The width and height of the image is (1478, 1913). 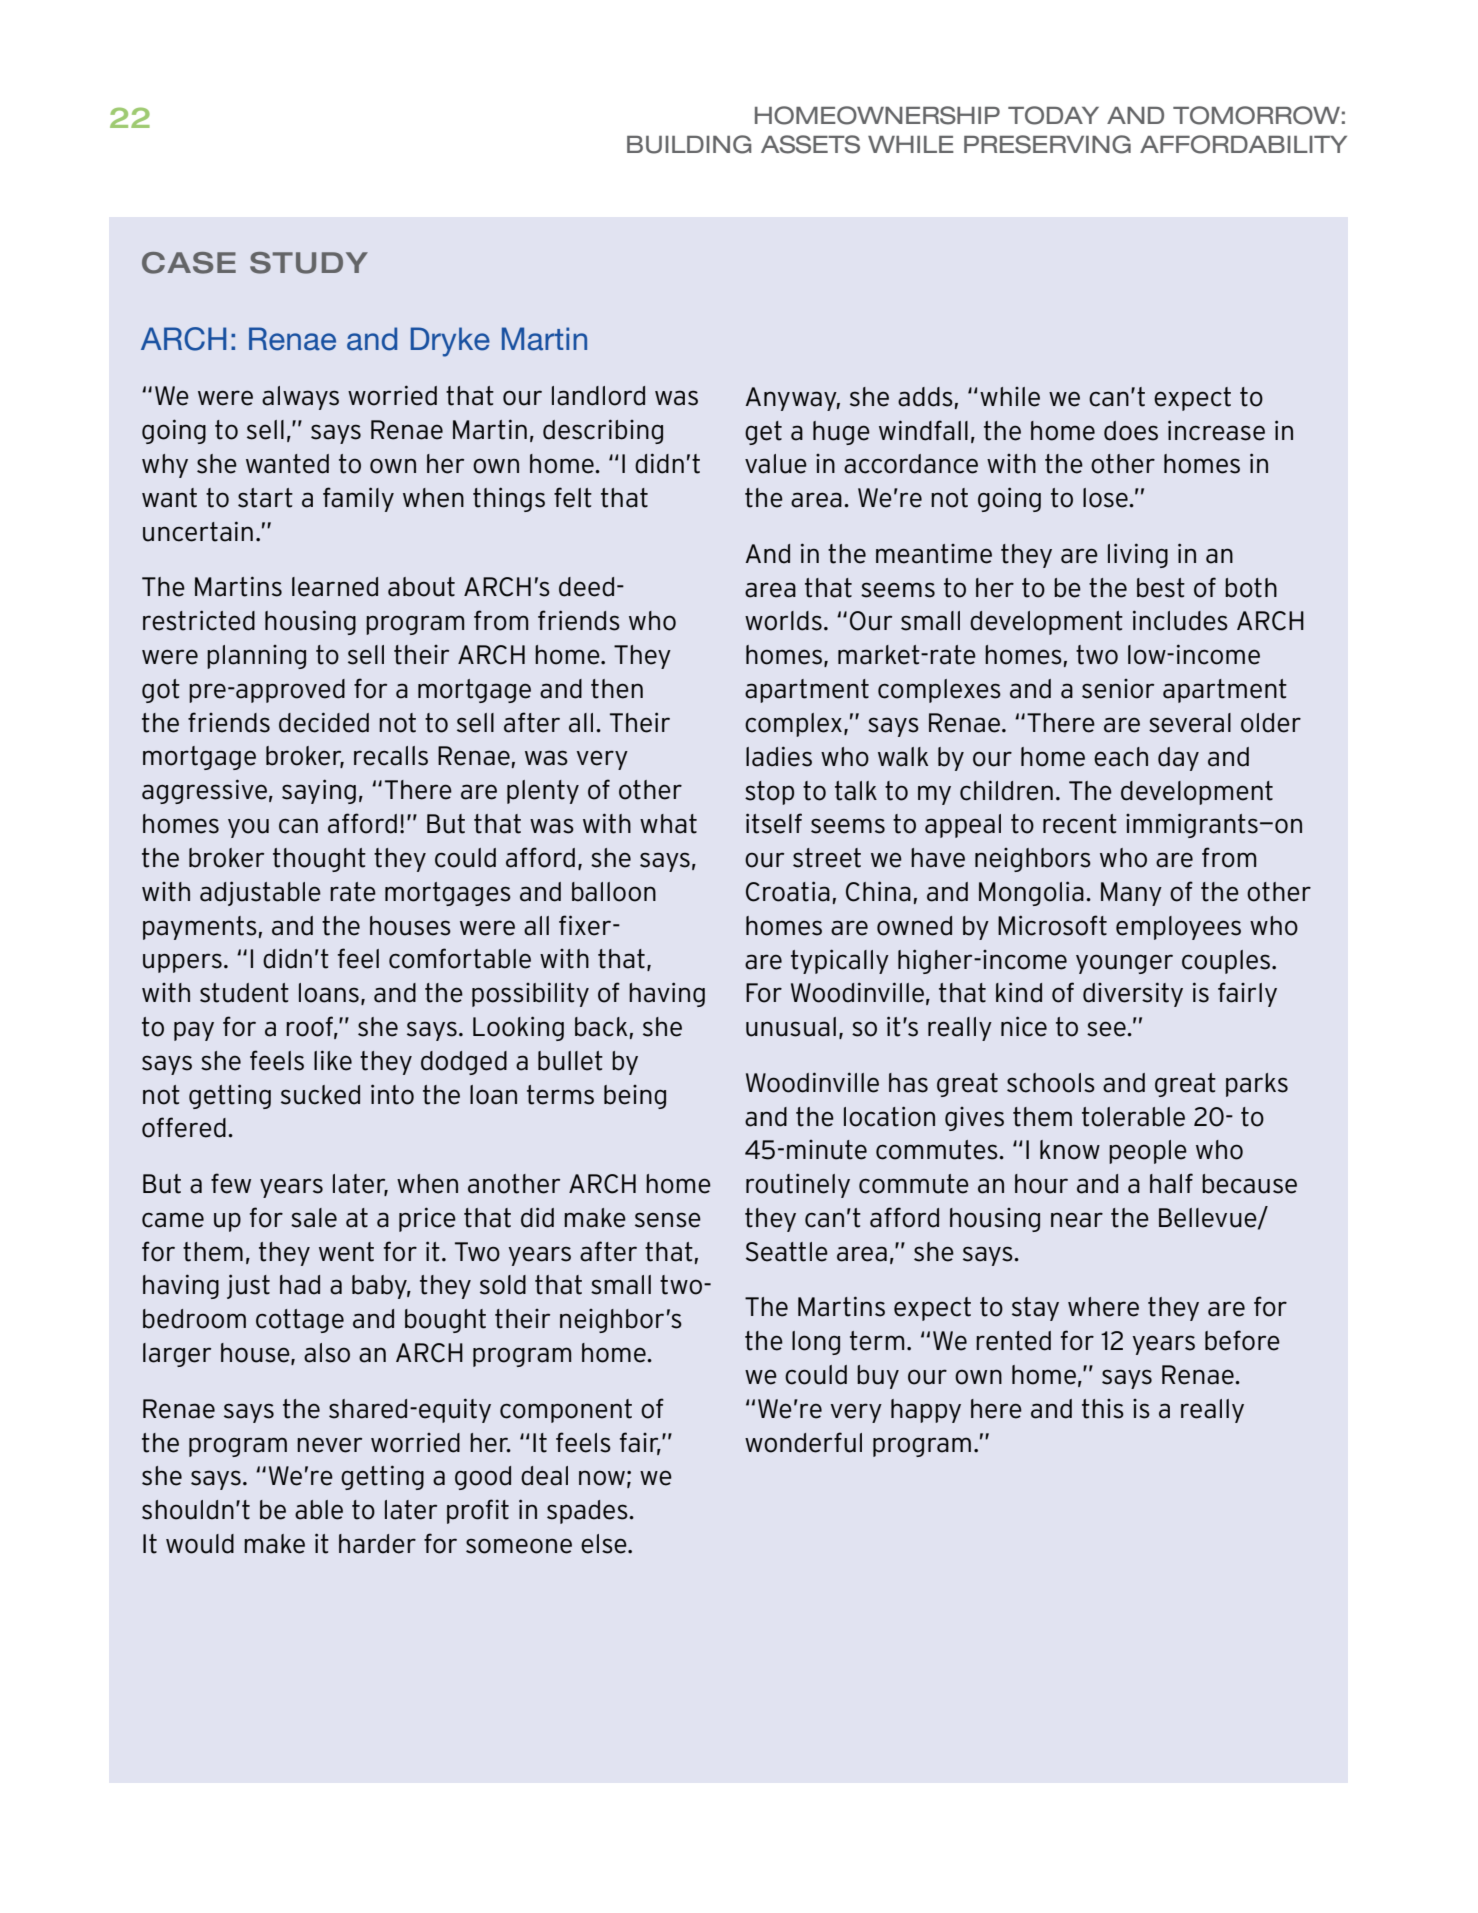 What do you see at coordinates (1161, 588) in the image?
I see `best` at bounding box center [1161, 588].
